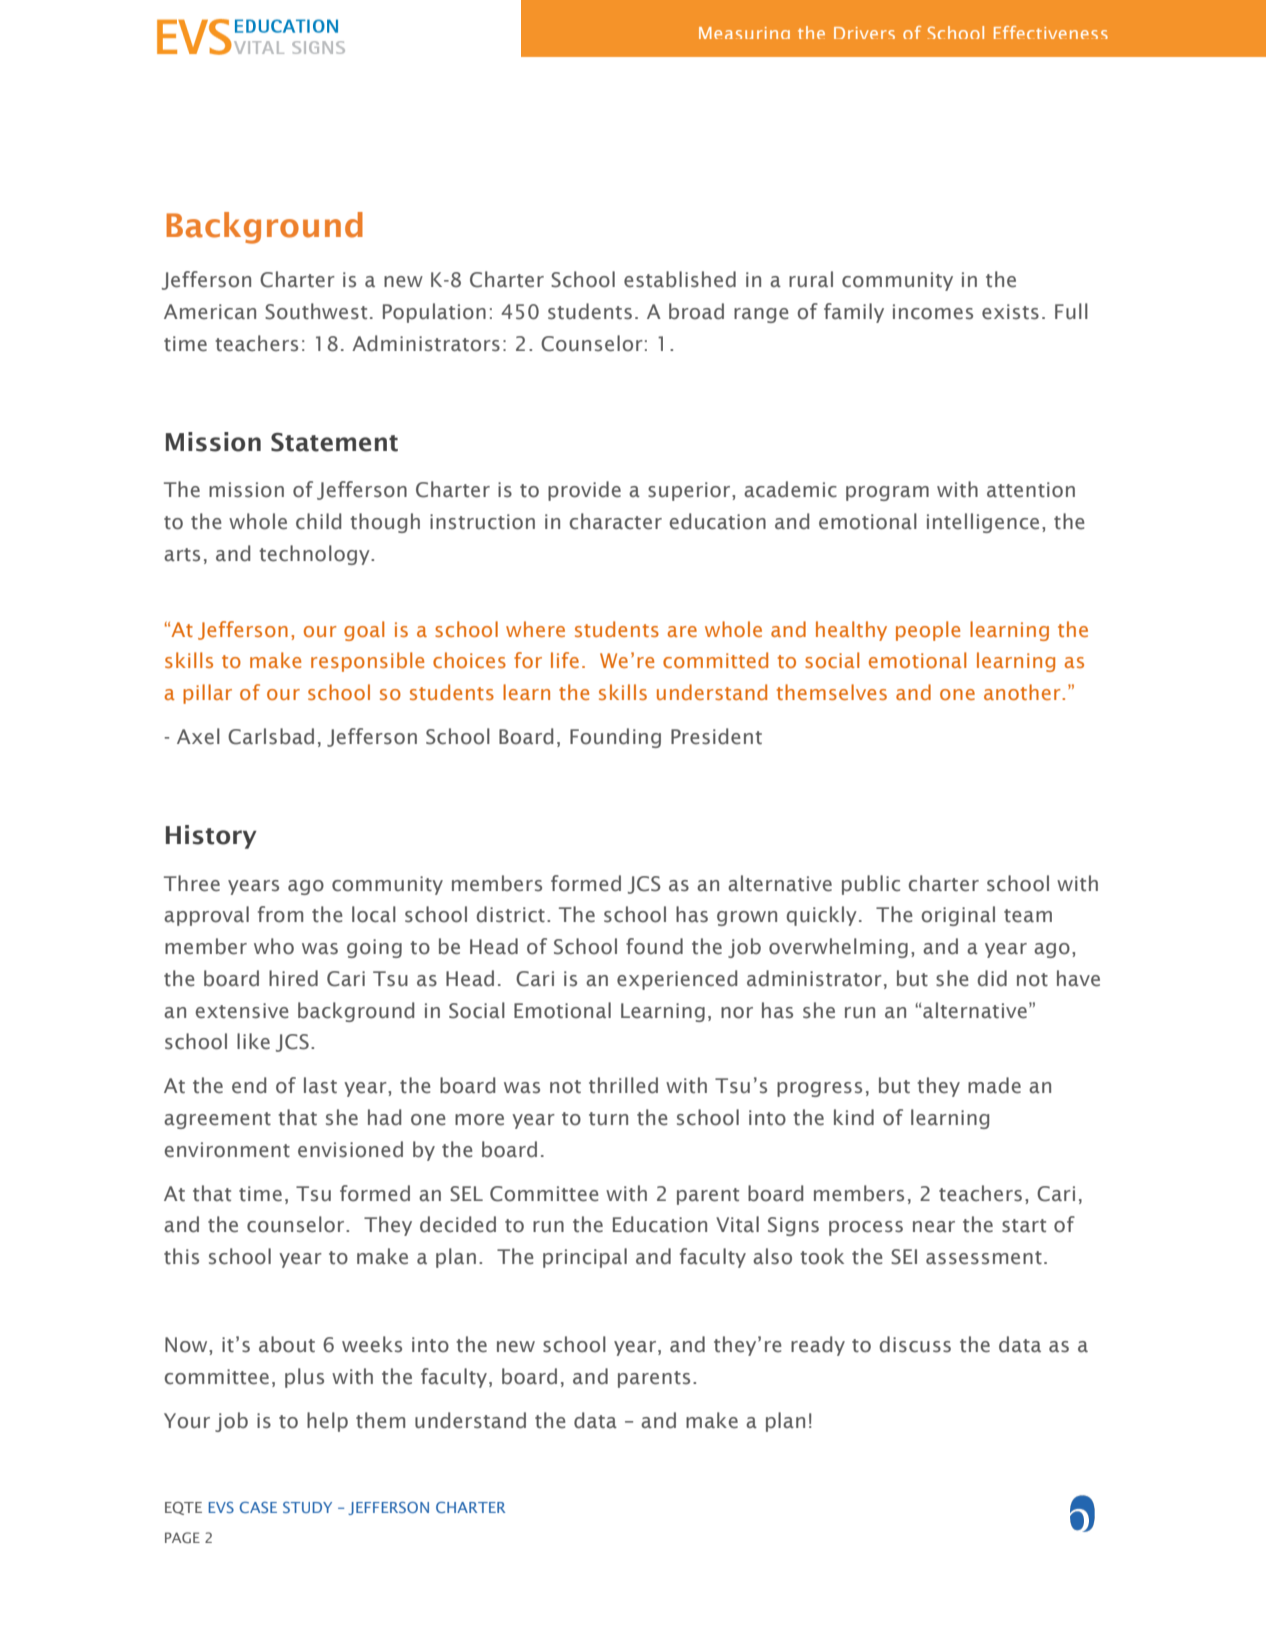 This screenshot has width=1266, height=1638. What do you see at coordinates (334, 442) in the screenshot?
I see `Statement` at bounding box center [334, 442].
